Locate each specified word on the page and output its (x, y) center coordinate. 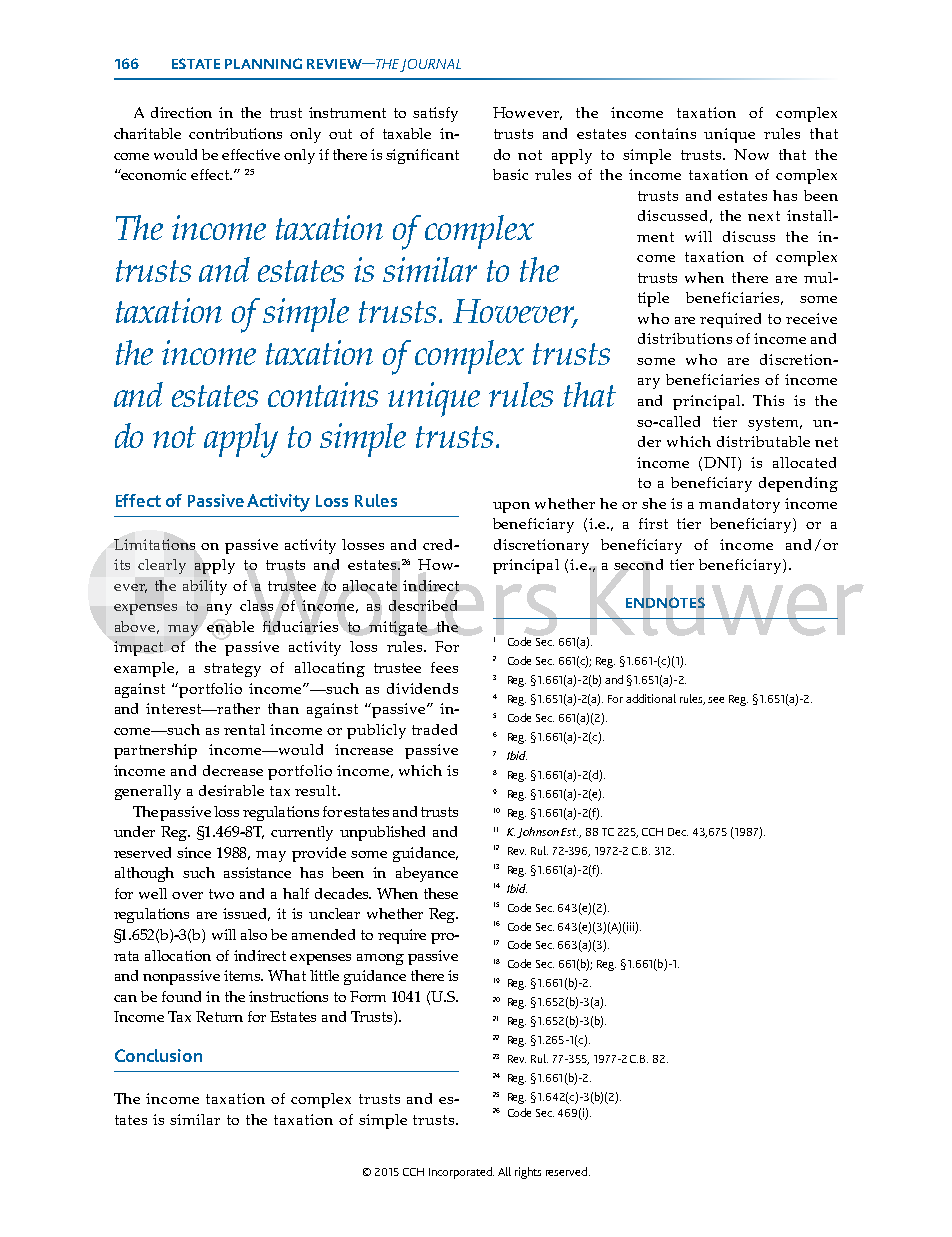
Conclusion (158, 1055)
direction (181, 112)
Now (751, 154)
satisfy (435, 114)
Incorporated (461, 1173)
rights (528, 1173)
